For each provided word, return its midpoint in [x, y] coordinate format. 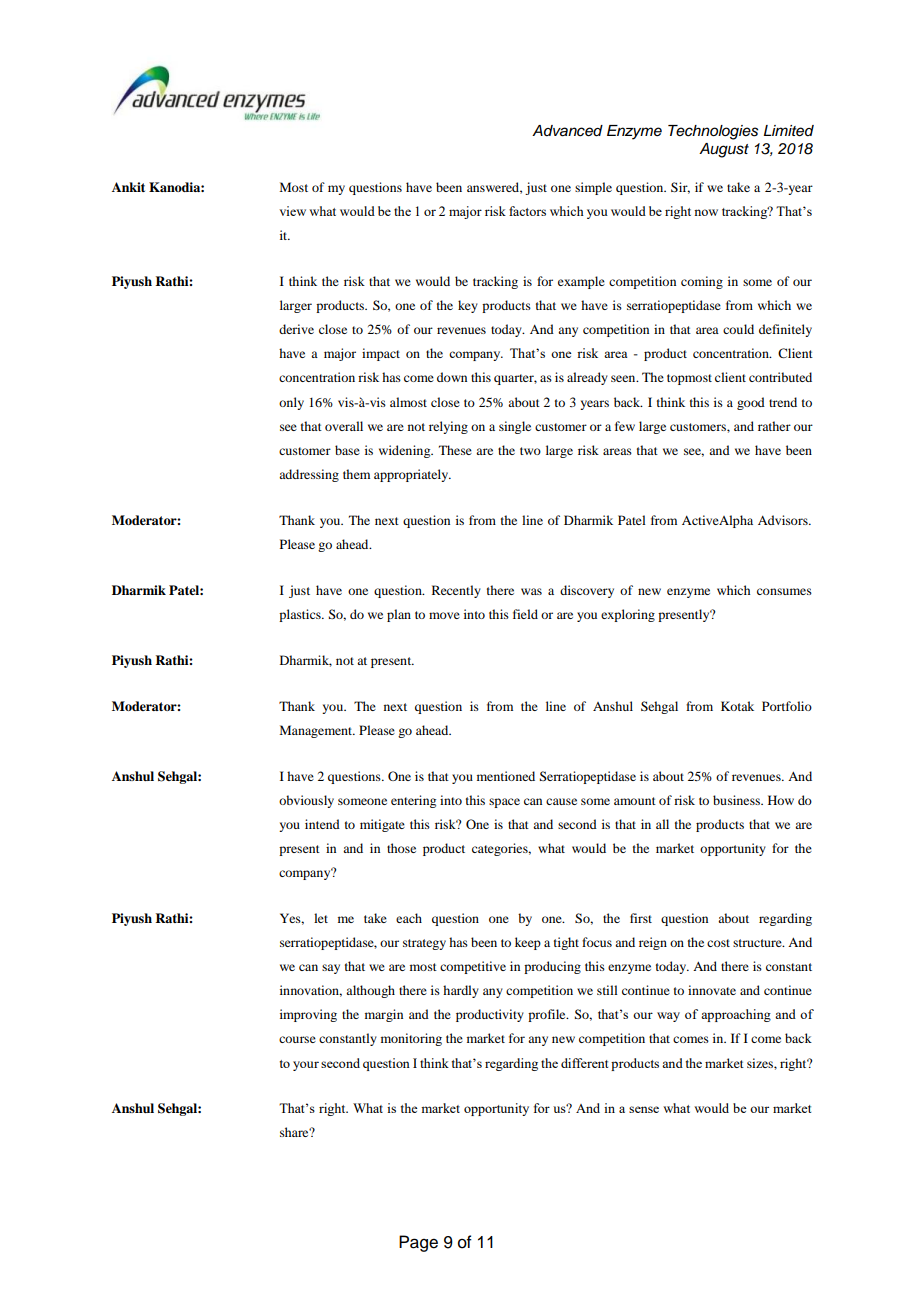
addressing [309, 475]
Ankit [128, 187]
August [724, 150]
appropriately [412, 475]
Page [418, 1243]
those [401, 848]
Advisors [784, 520]
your [306, 1066]
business [737, 800]
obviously [306, 801]
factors [527, 211]
